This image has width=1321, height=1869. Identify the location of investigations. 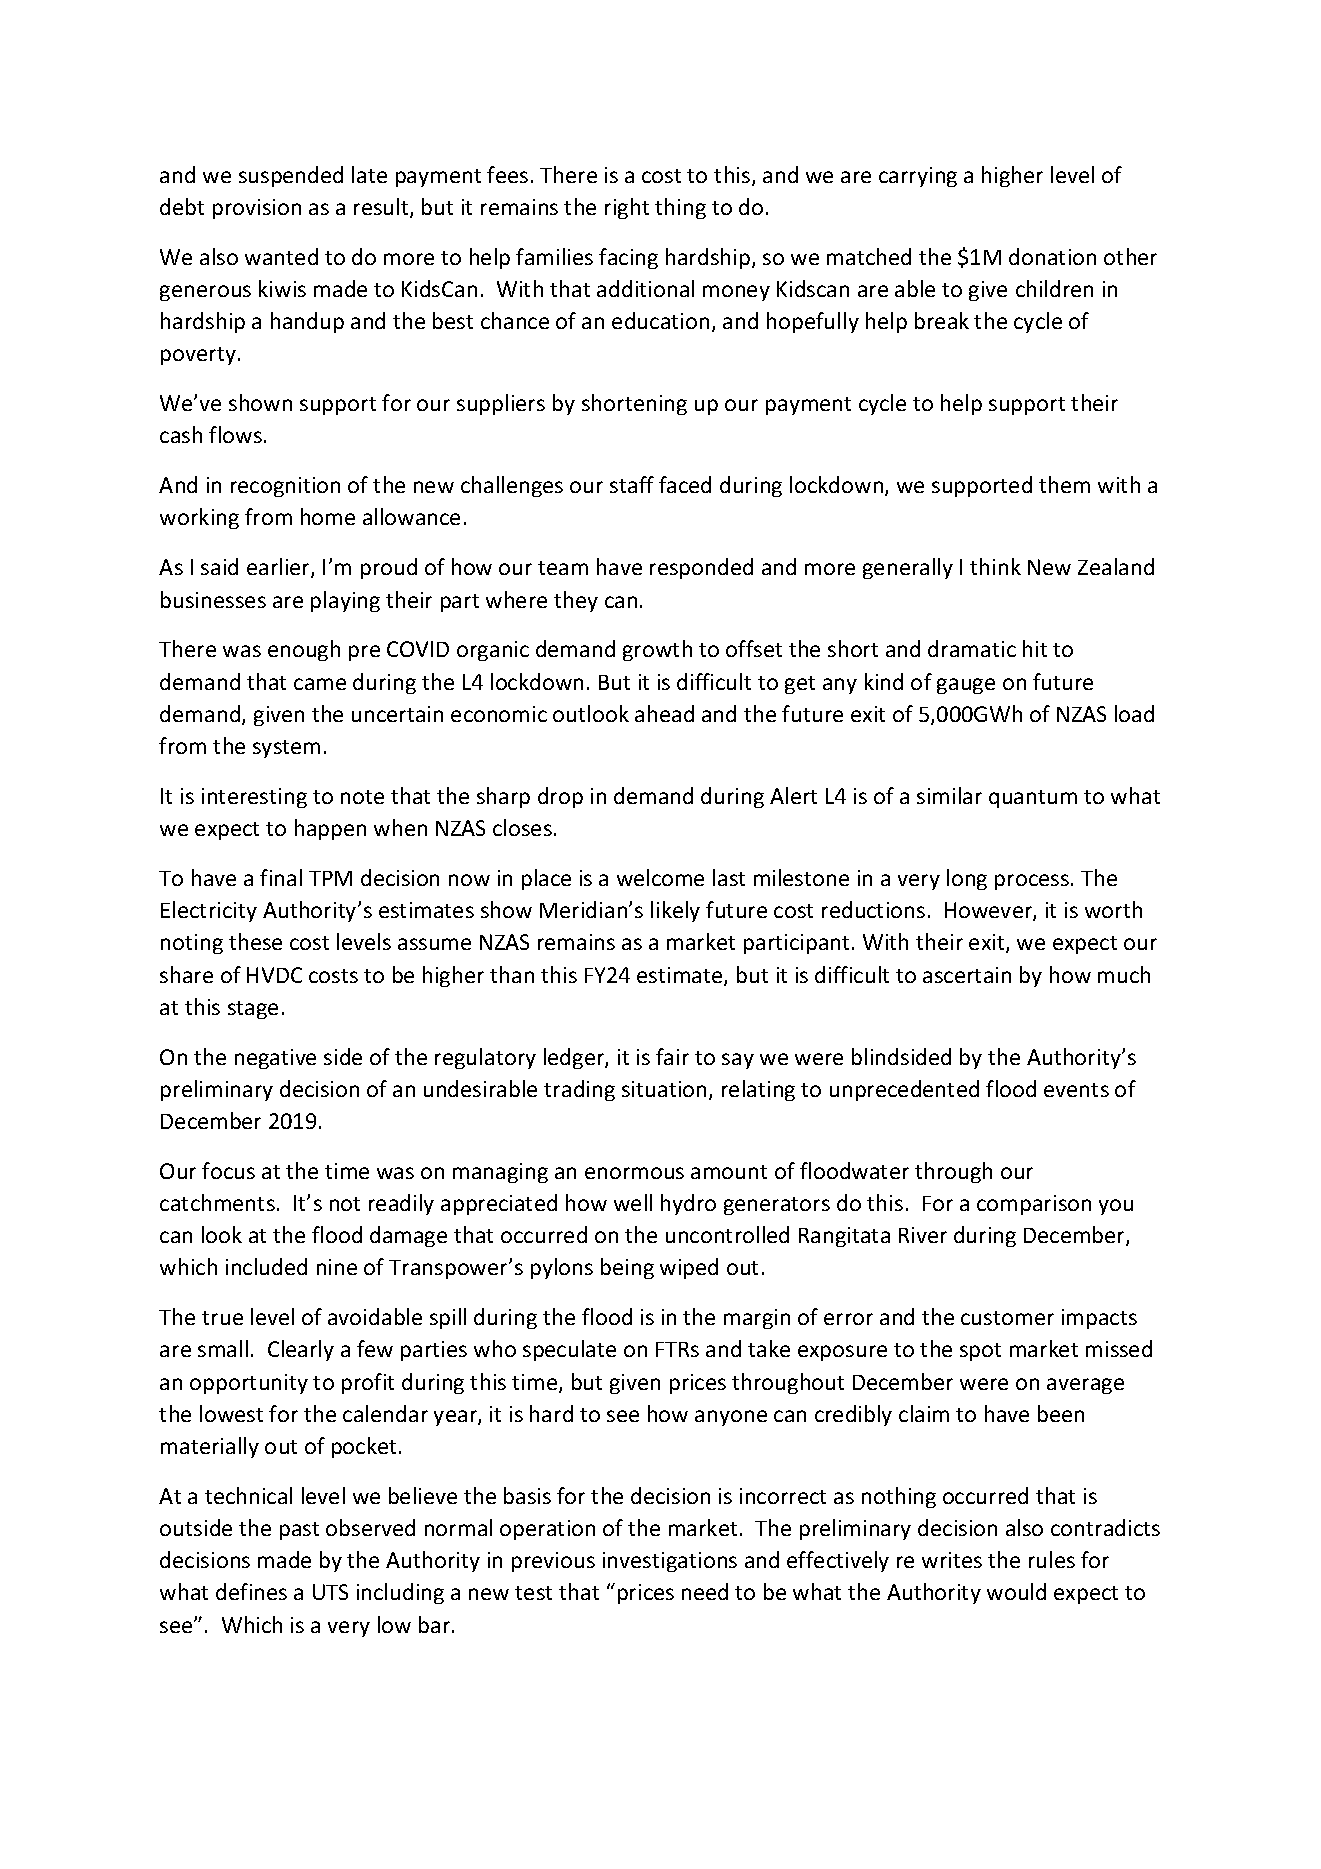
(670, 1562).
